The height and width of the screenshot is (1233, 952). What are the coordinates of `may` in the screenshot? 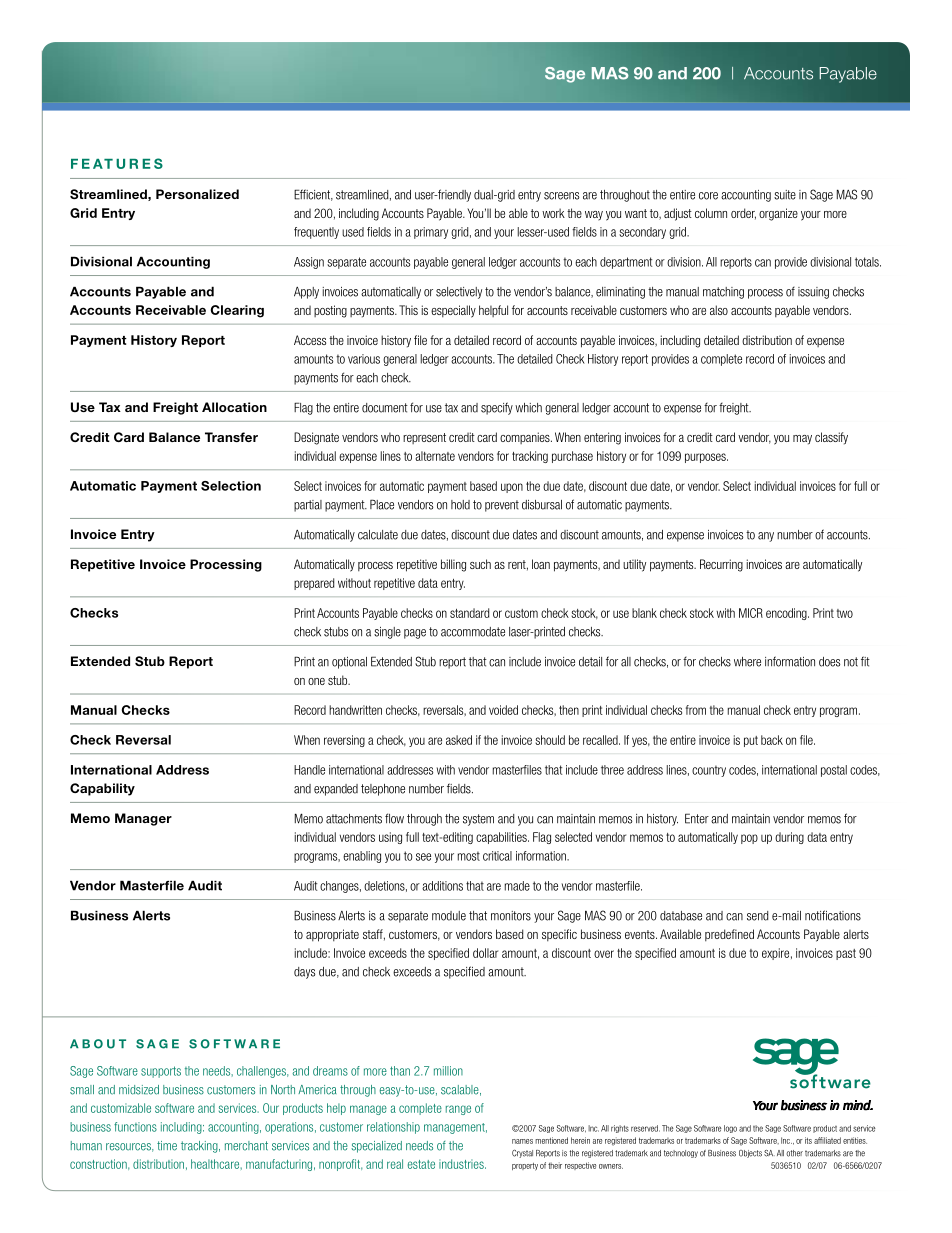 It's located at (802, 440).
